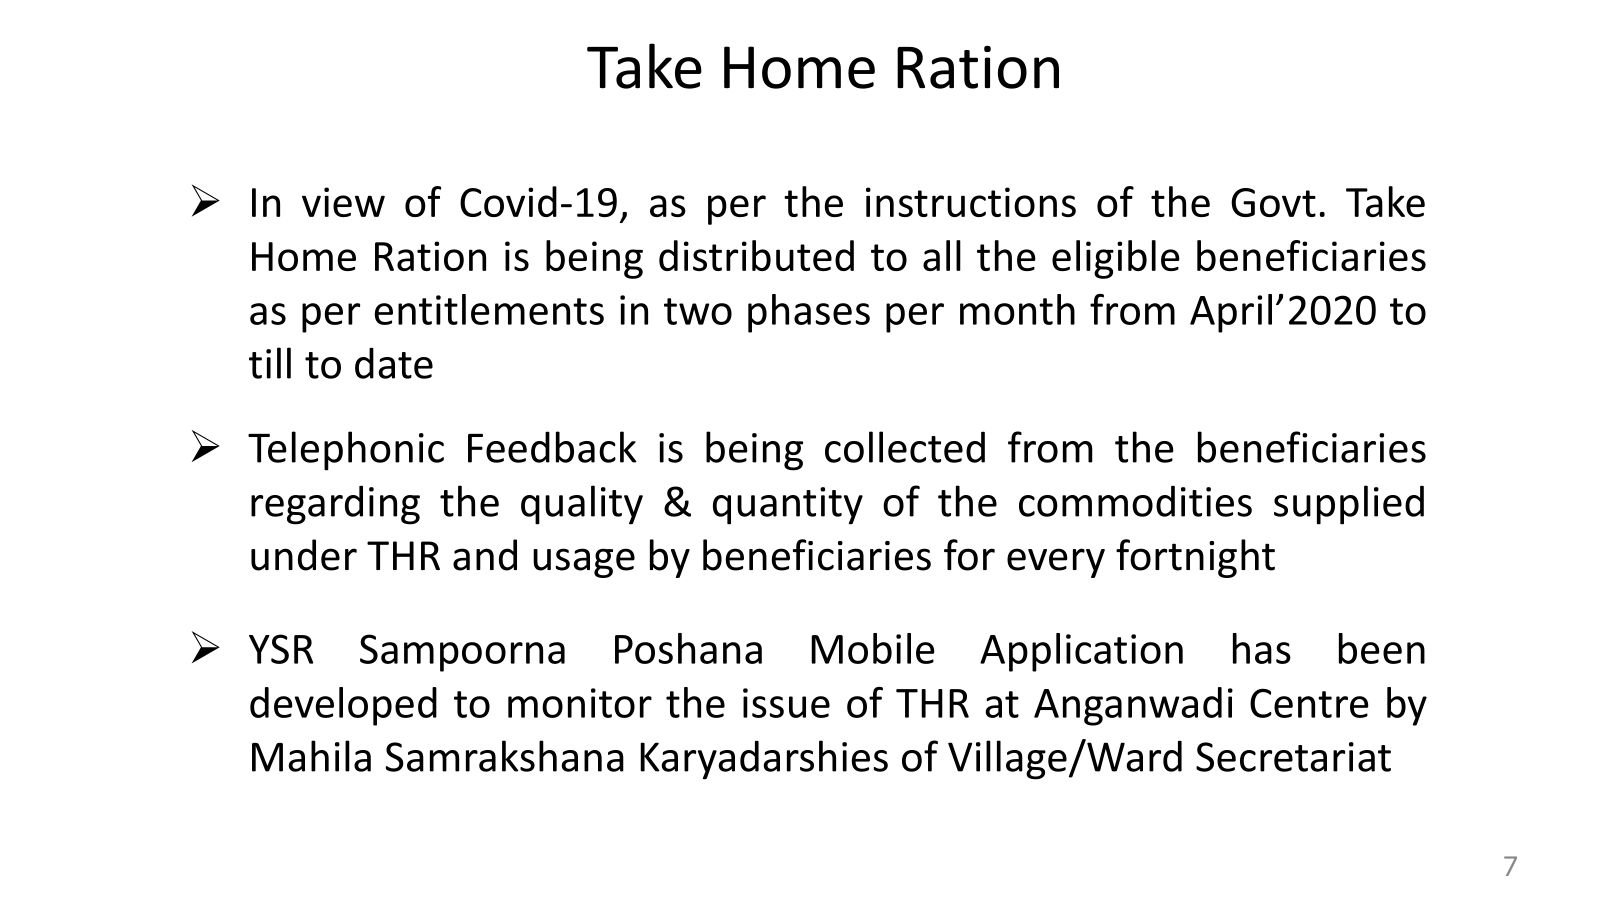  Describe the element at coordinates (809, 313) in the screenshot. I see `phases` at that location.
